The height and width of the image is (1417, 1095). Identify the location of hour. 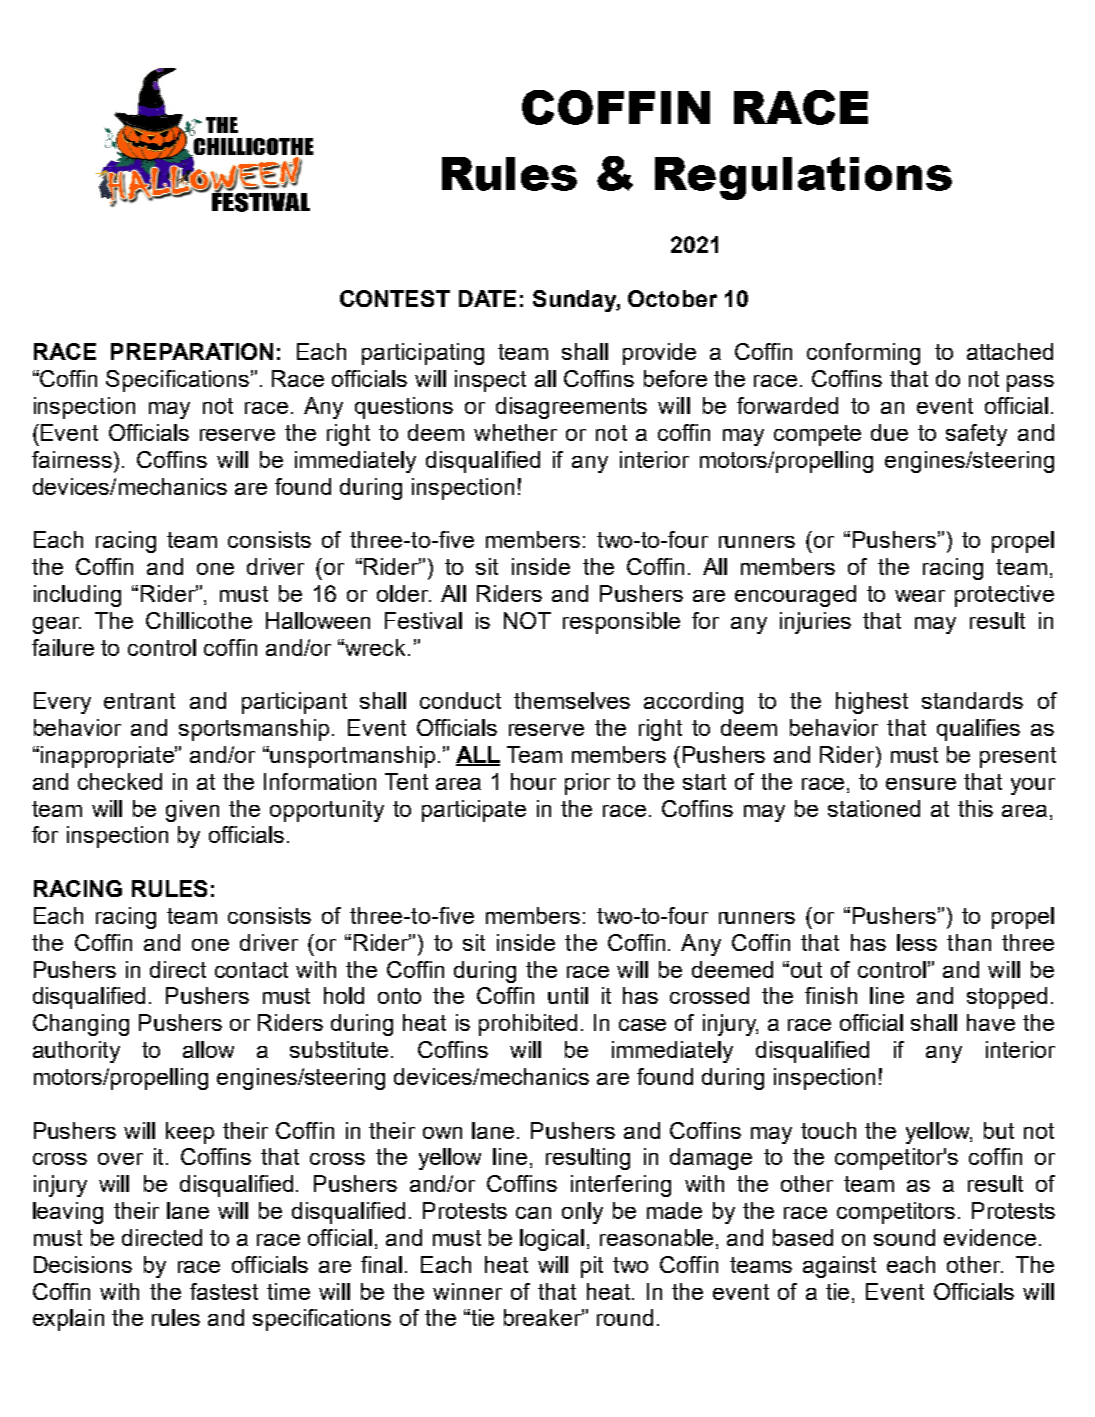
(533, 781).
